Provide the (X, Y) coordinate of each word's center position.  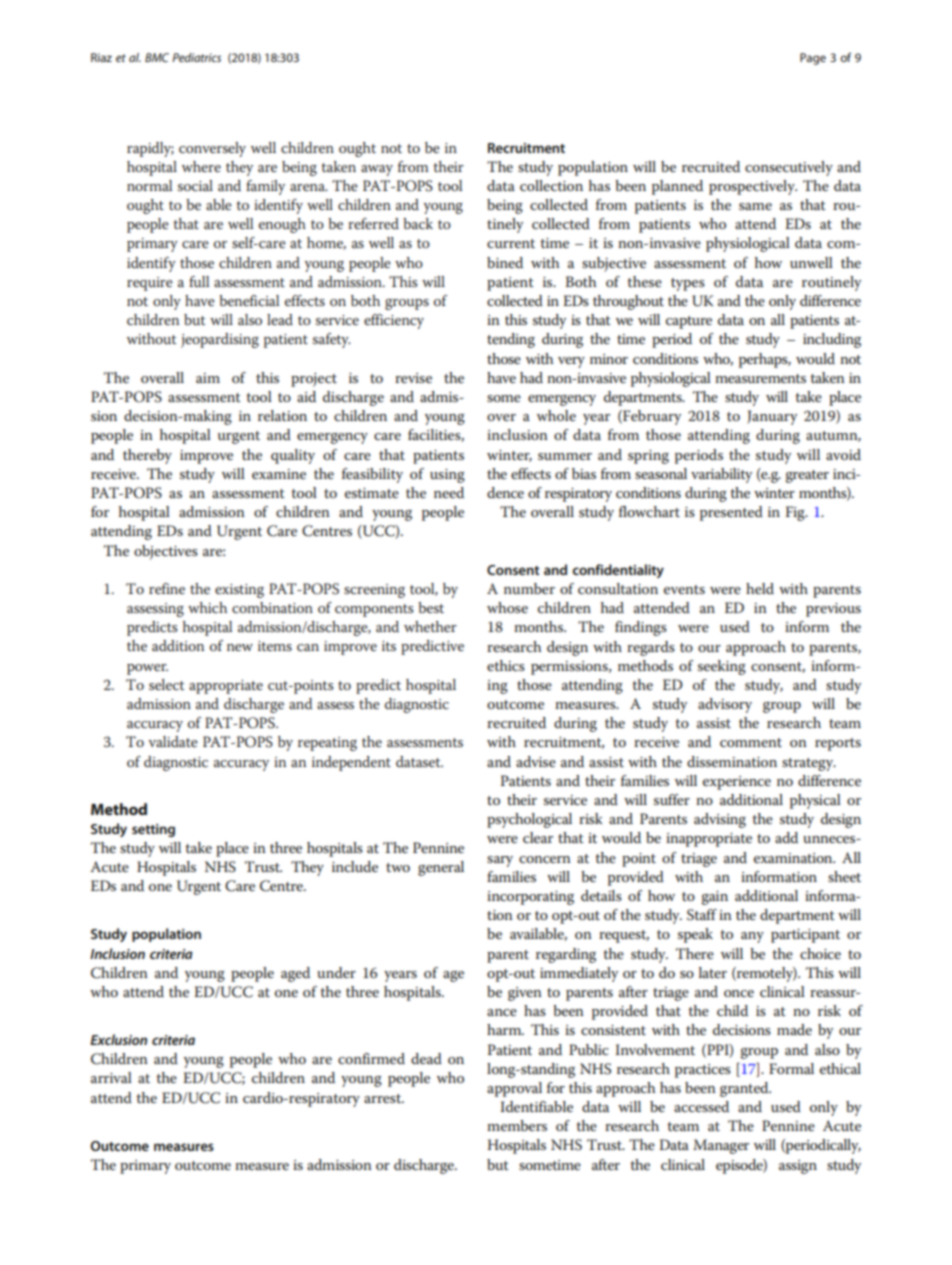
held (760, 588)
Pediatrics (196, 57)
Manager (721, 1146)
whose (507, 607)
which (207, 607)
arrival (111, 1077)
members (517, 1125)
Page (813, 59)
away (377, 170)
